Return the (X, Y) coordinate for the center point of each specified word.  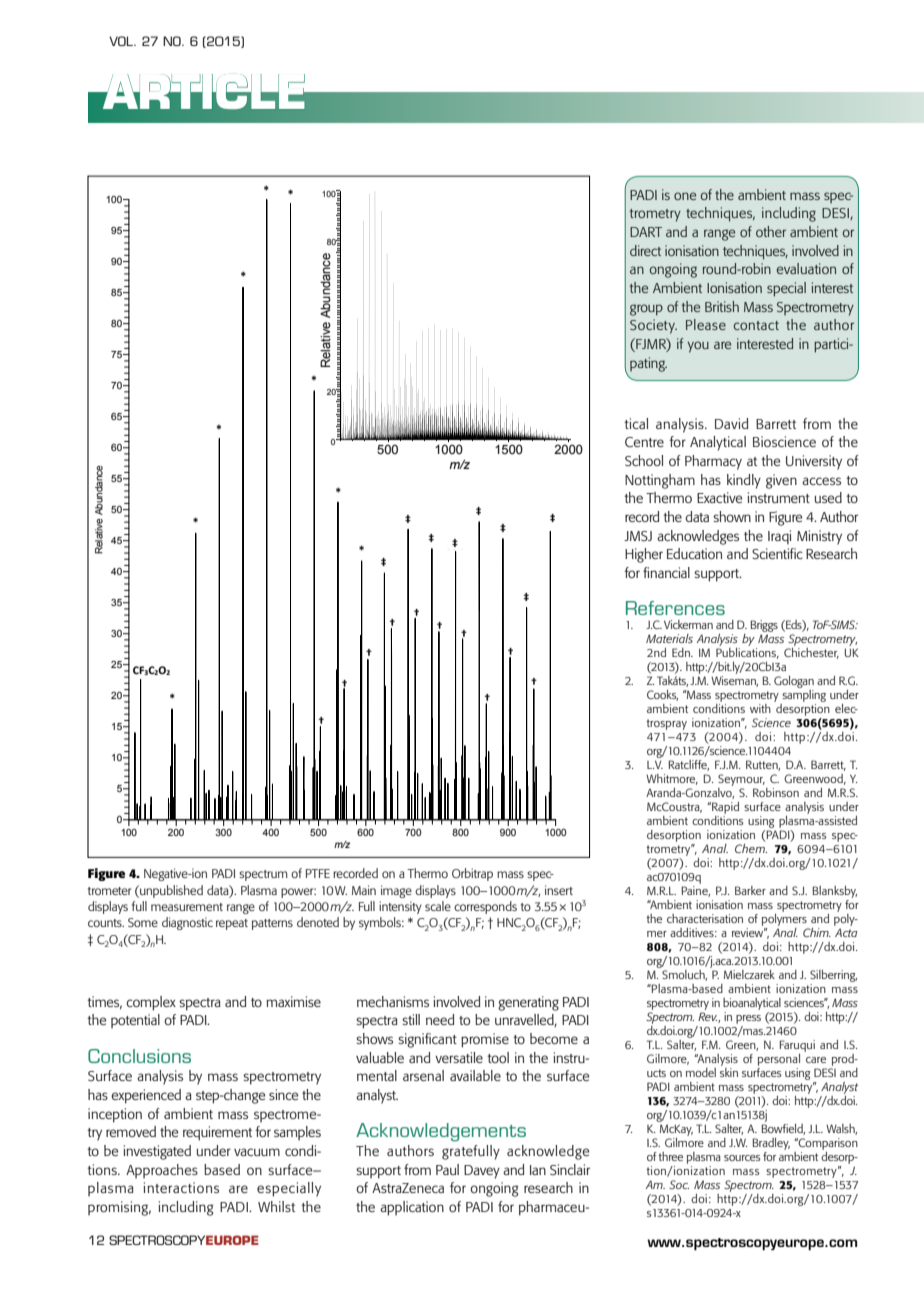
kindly (744, 481)
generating (528, 1003)
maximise (293, 1001)
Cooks (662, 695)
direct (645, 250)
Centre (644, 442)
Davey (482, 1172)
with (760, 708)
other (771, 231)
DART (646, 232)
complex (151, 1003)
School (644, 460)
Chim (817, 932)
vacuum (257, 1152)
